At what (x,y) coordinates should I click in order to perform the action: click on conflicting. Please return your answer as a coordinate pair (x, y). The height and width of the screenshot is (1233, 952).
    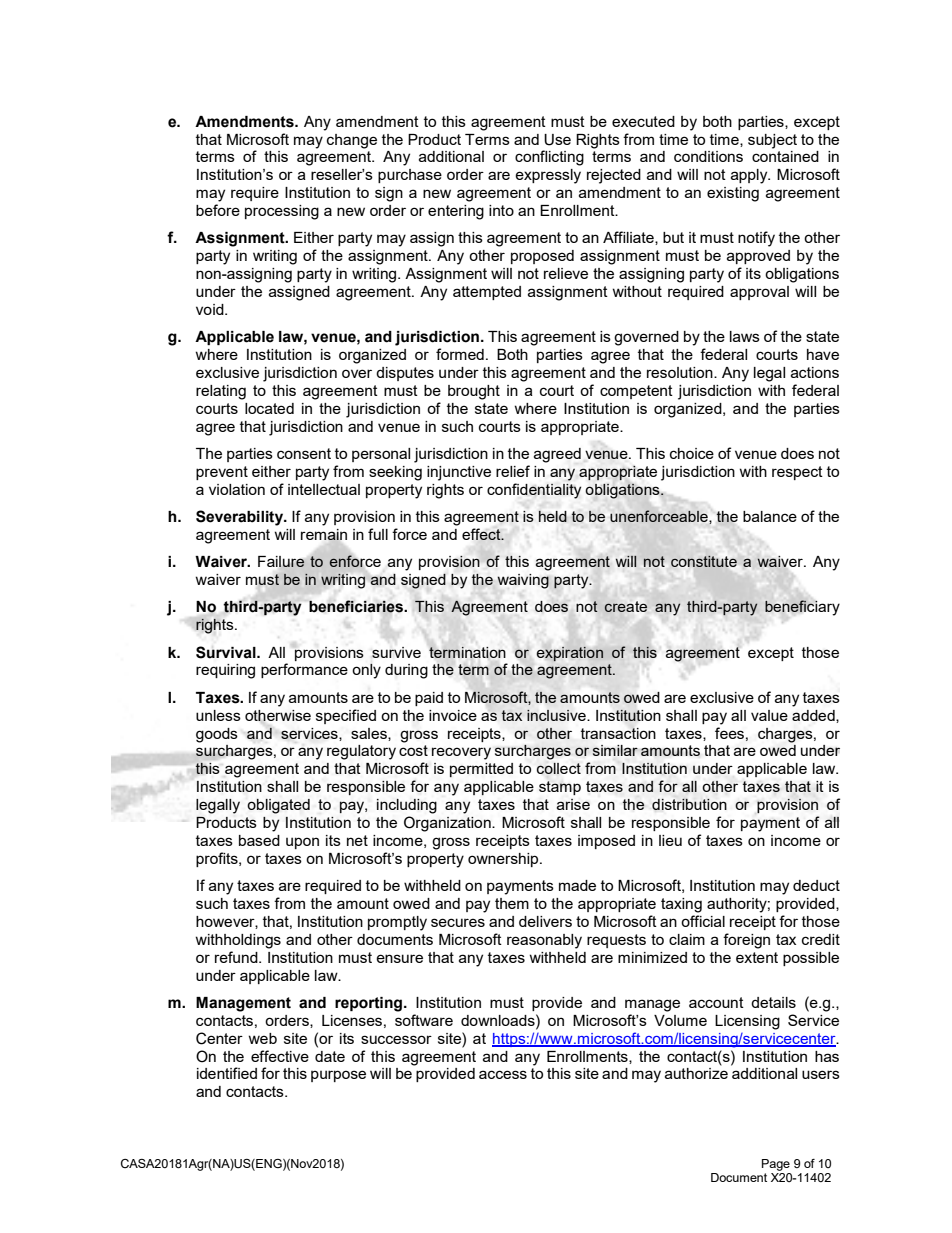
    Looking at the image, I should click on (549, 158).
